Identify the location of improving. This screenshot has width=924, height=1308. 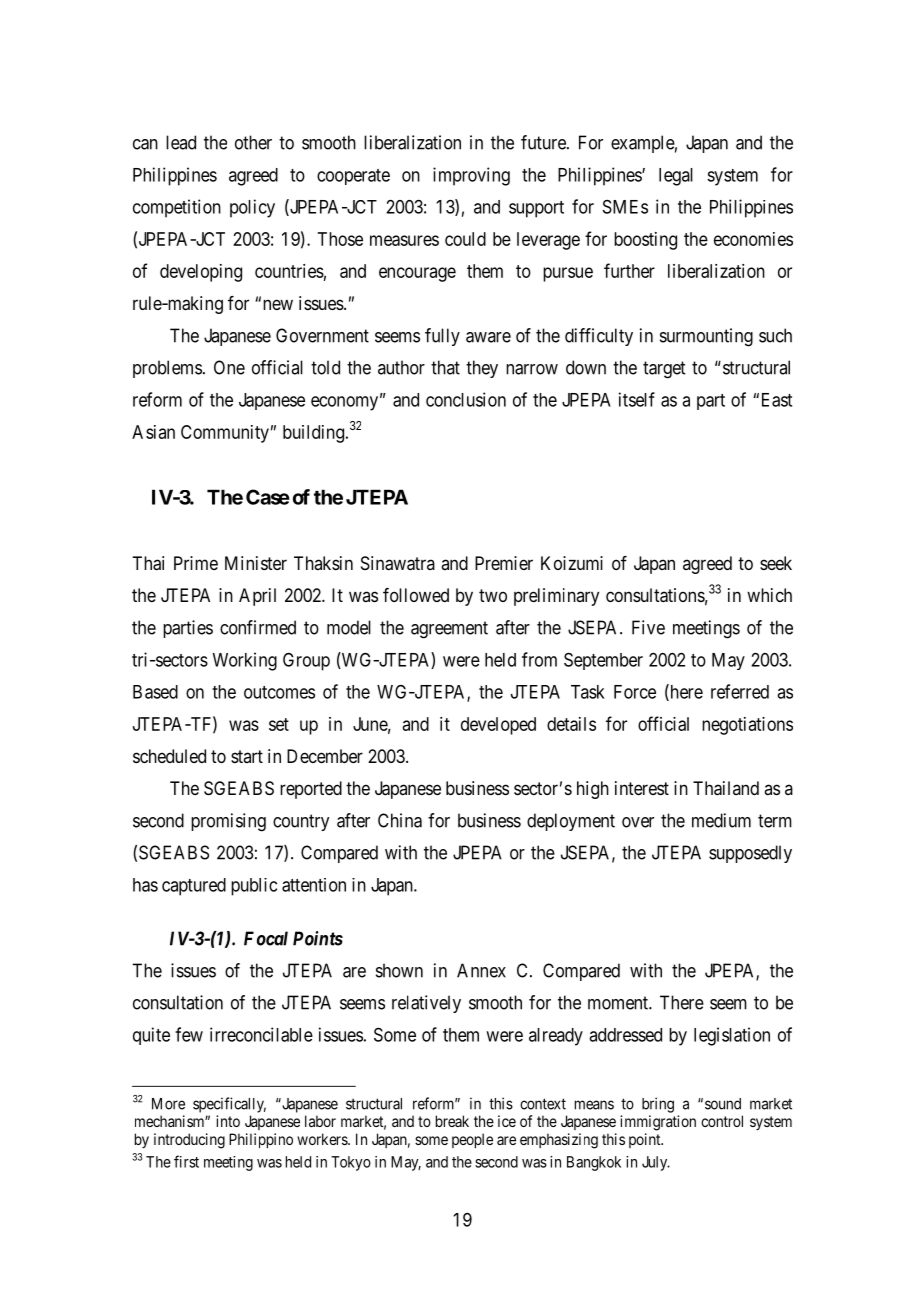
(471, 176).
